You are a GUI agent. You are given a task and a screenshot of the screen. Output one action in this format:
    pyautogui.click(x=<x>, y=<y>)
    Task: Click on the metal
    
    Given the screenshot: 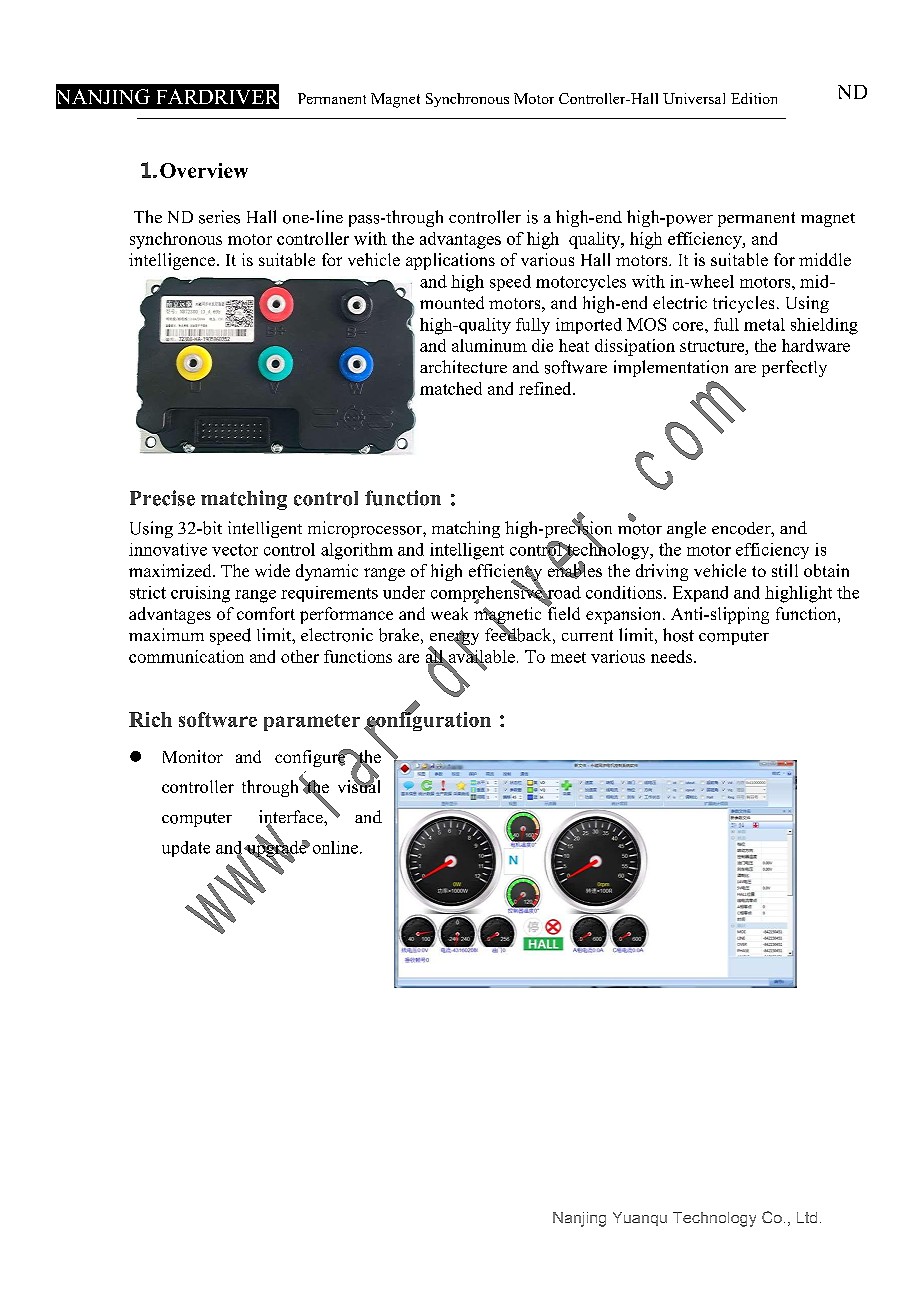 What is the action you would take?
    pyautogui.click(x=764, y=324)
